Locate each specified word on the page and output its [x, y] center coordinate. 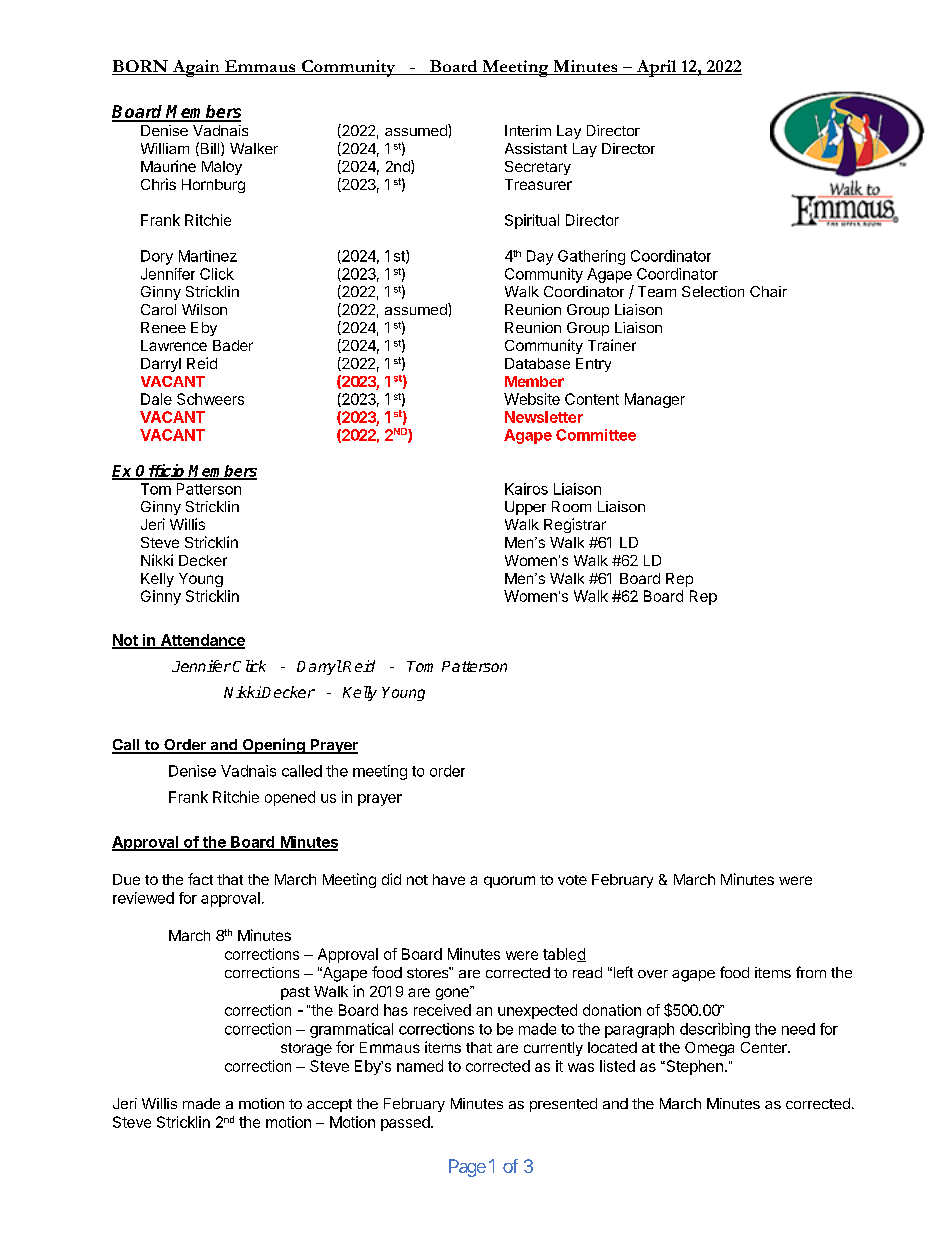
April [656, 68]
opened [290, 798]
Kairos [526, 489]
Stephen [693, 1067]
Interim [528, 130]
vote [572, 880]
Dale [156, 399]
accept [329, 1105]
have [449, 879]
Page [467, 1168]
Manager [655, 400]
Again [196, 68]
